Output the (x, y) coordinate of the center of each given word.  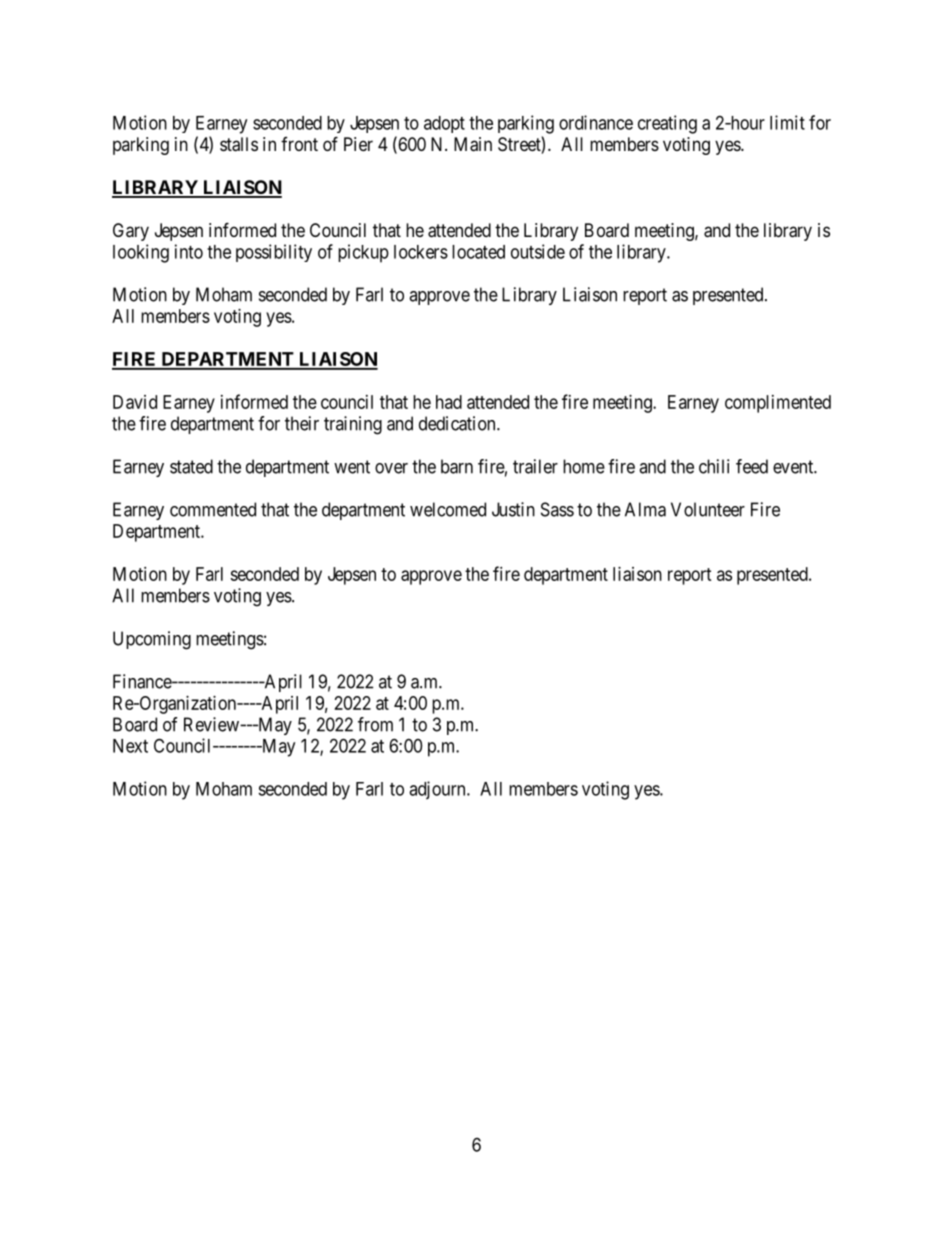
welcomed (448, 509)
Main (473, 144)
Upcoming (152, 640)
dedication (458, 423)
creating (667, 124)
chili (714, 466)
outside (538, 251)
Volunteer (708, 509)
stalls (239, 144)
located (478, 252)
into (189, 251)
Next (130, 746)
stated (191, 466)
